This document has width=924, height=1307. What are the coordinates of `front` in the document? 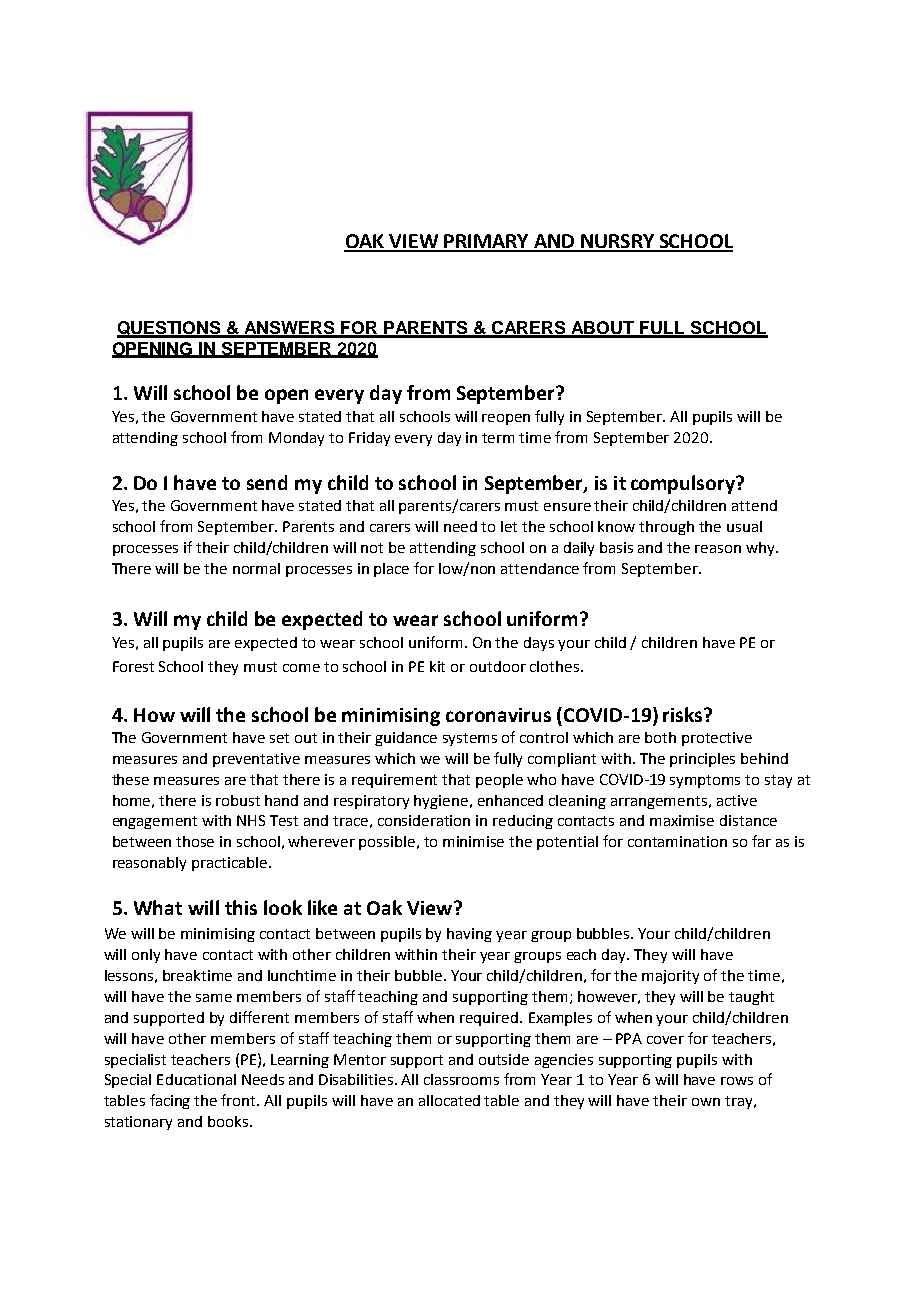 It's located at (240, 1100).
